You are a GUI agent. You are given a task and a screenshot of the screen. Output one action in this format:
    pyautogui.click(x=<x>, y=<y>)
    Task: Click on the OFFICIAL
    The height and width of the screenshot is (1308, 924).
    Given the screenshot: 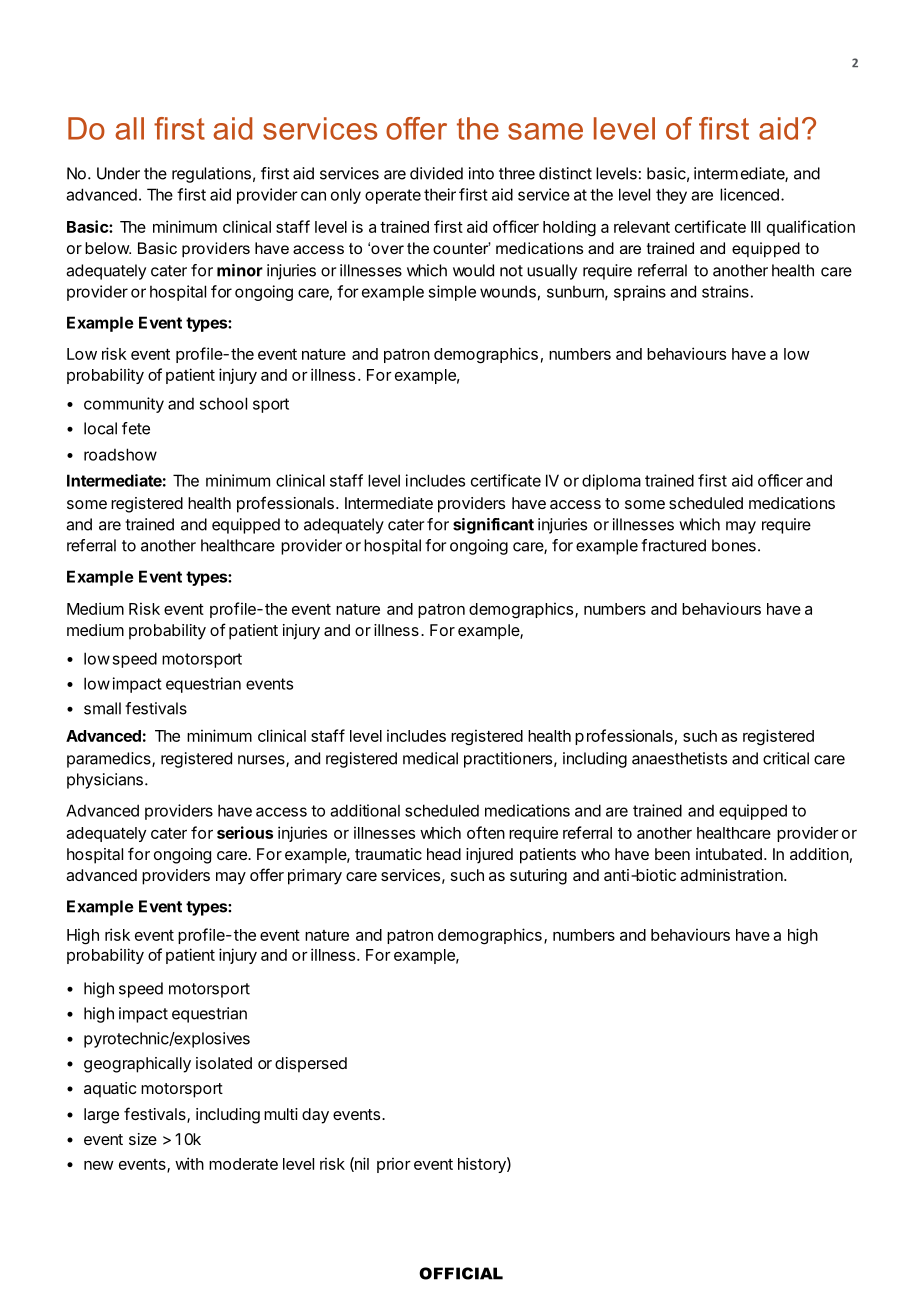 What is the action you would take?
    pyautogui.click(x=461, y=1273)
